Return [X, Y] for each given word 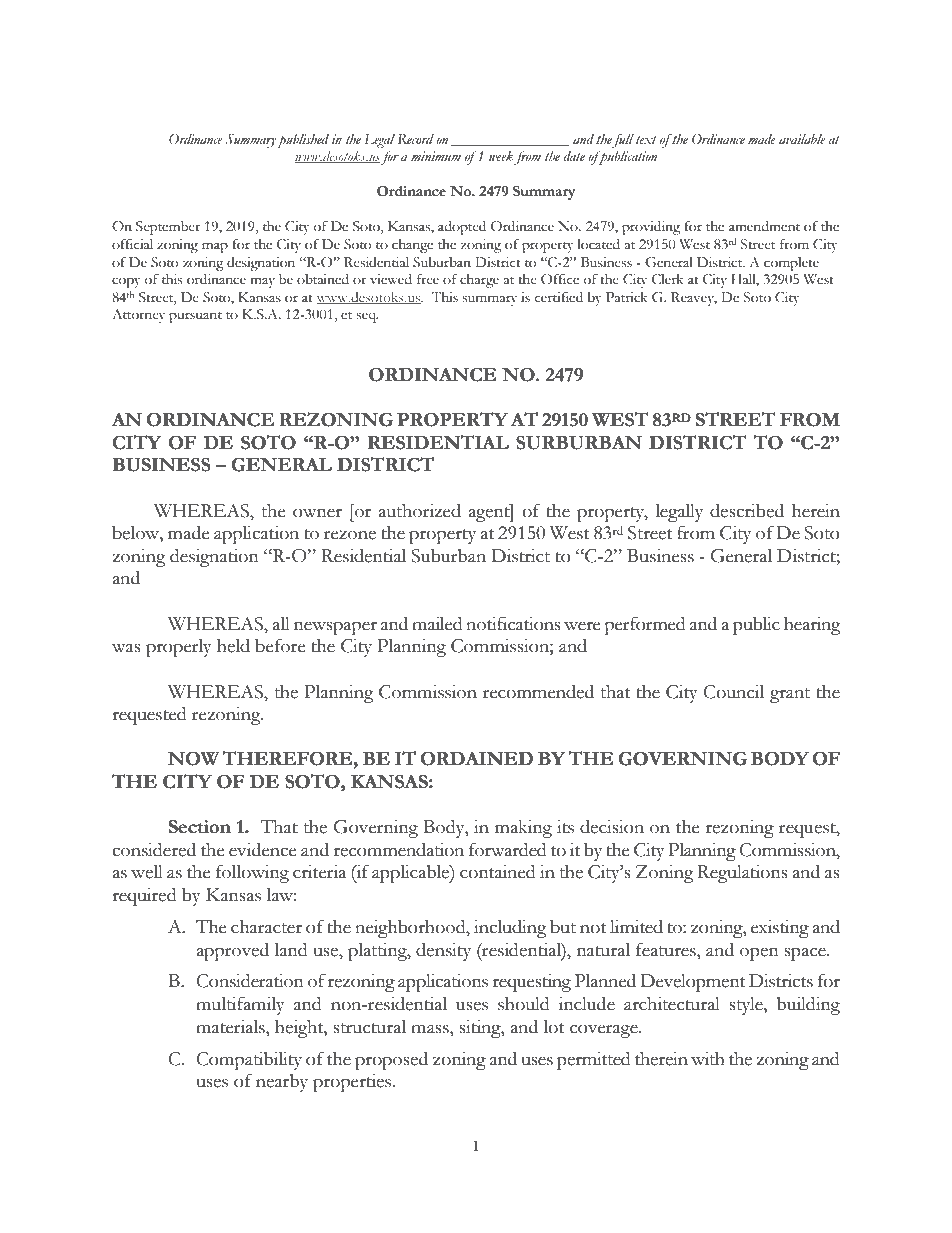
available [802, 139]
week [501, 156]
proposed [391, 1061]
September [168, 228]
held [233, 646]
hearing [812, 626]
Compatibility [249, 1061]
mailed [437, 624]
